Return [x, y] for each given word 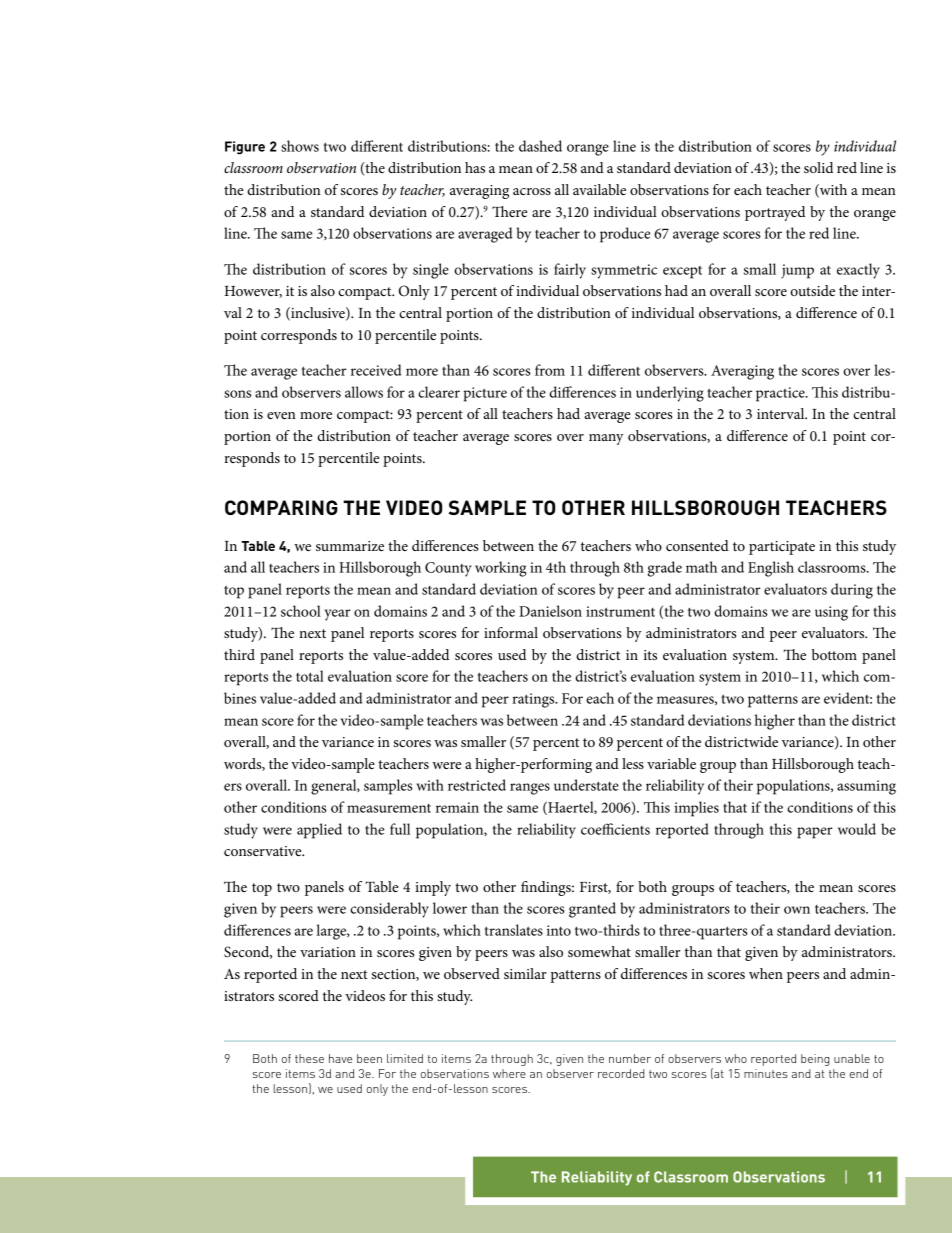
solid [818, 167]
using [831, 613]
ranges [530, 789]
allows [364, 392]
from [550, 370]
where [509, 1073]
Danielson [550, 611]
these [309, 1058]
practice [781, 394]
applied [319, 831]
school [301, 611]
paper [815, 833]
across [532, 191]
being [815, 1060]
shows [300, 146]
